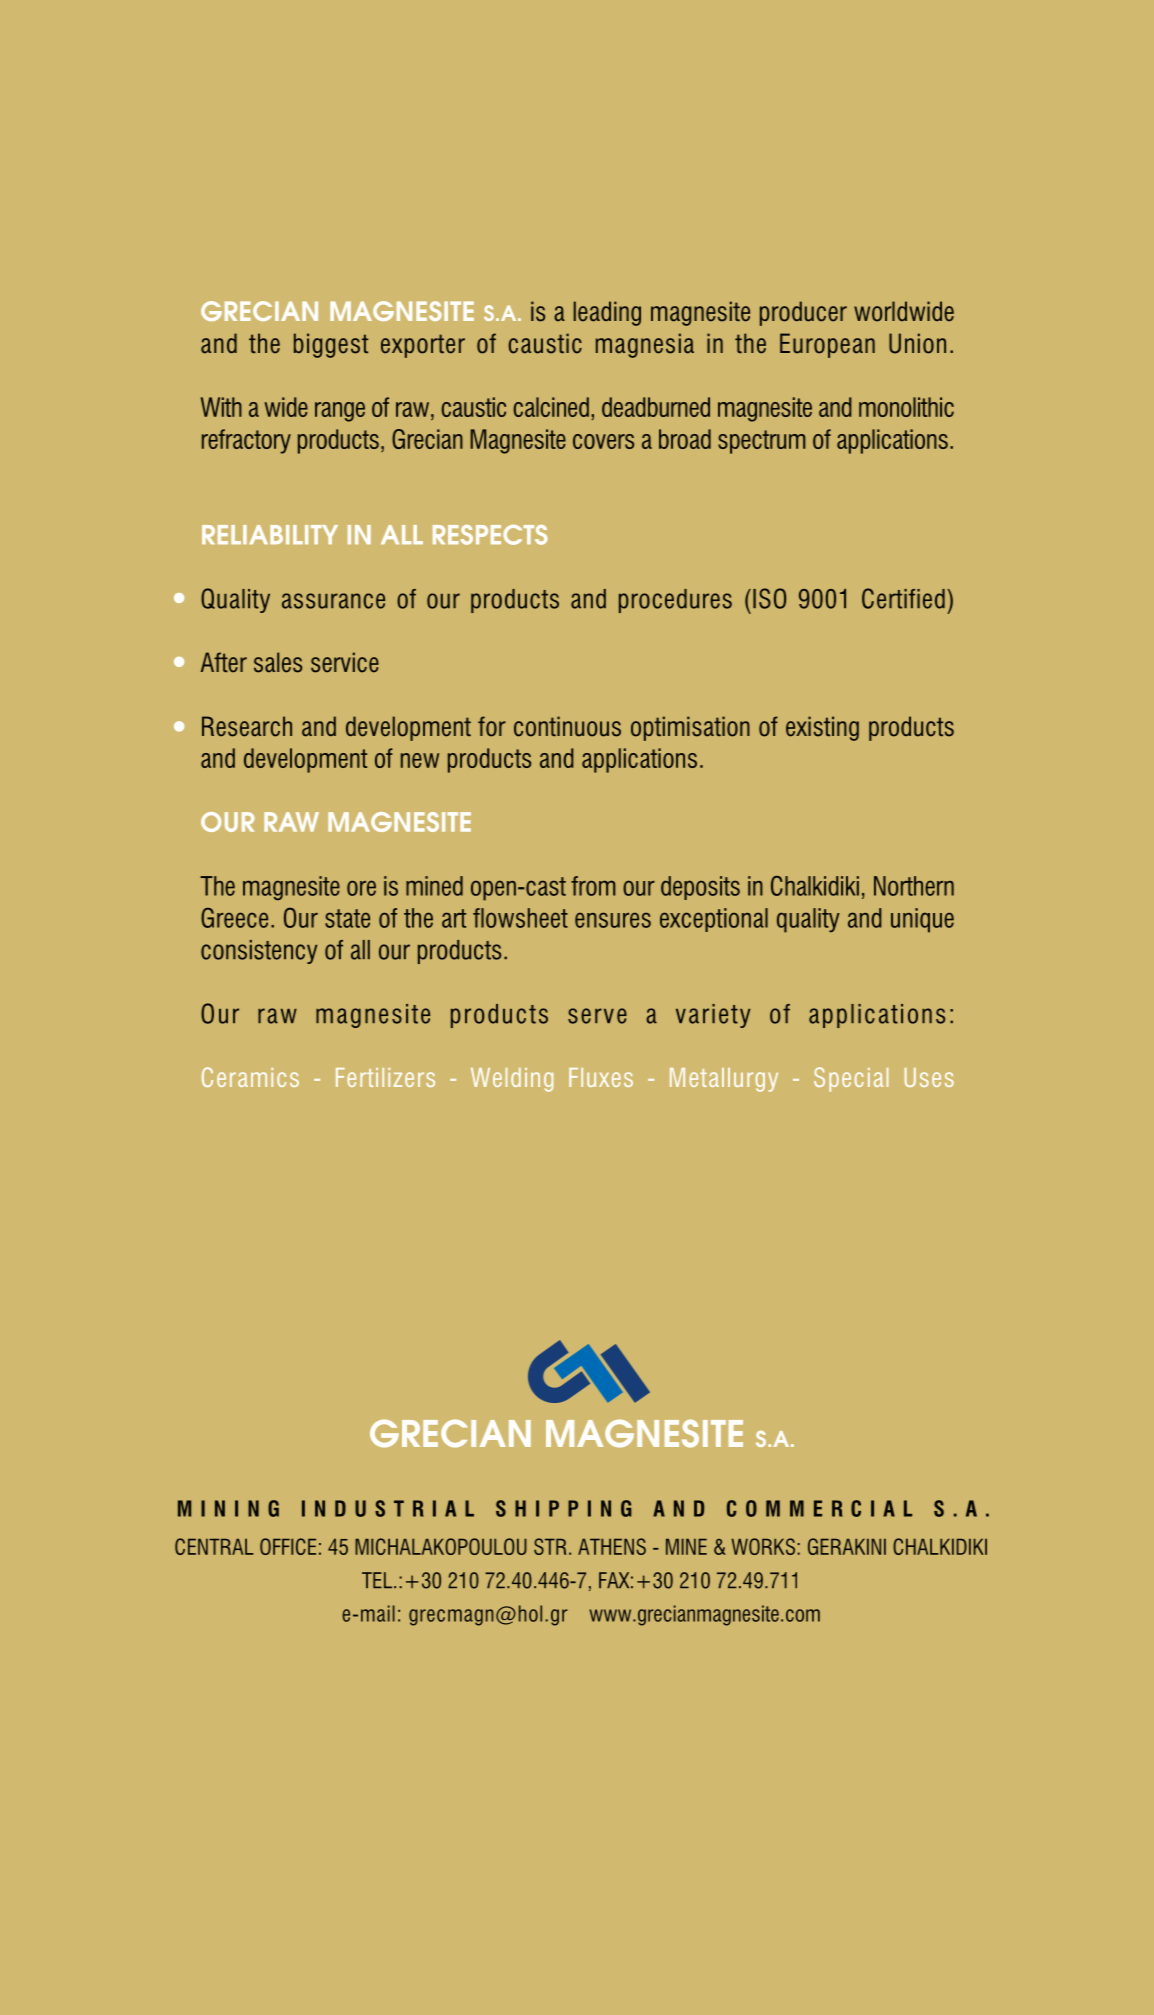  What do you see at coordinates (819, 1508) in the image?
I see `COMMERCIAL` at bounding box center [819, 1508].
